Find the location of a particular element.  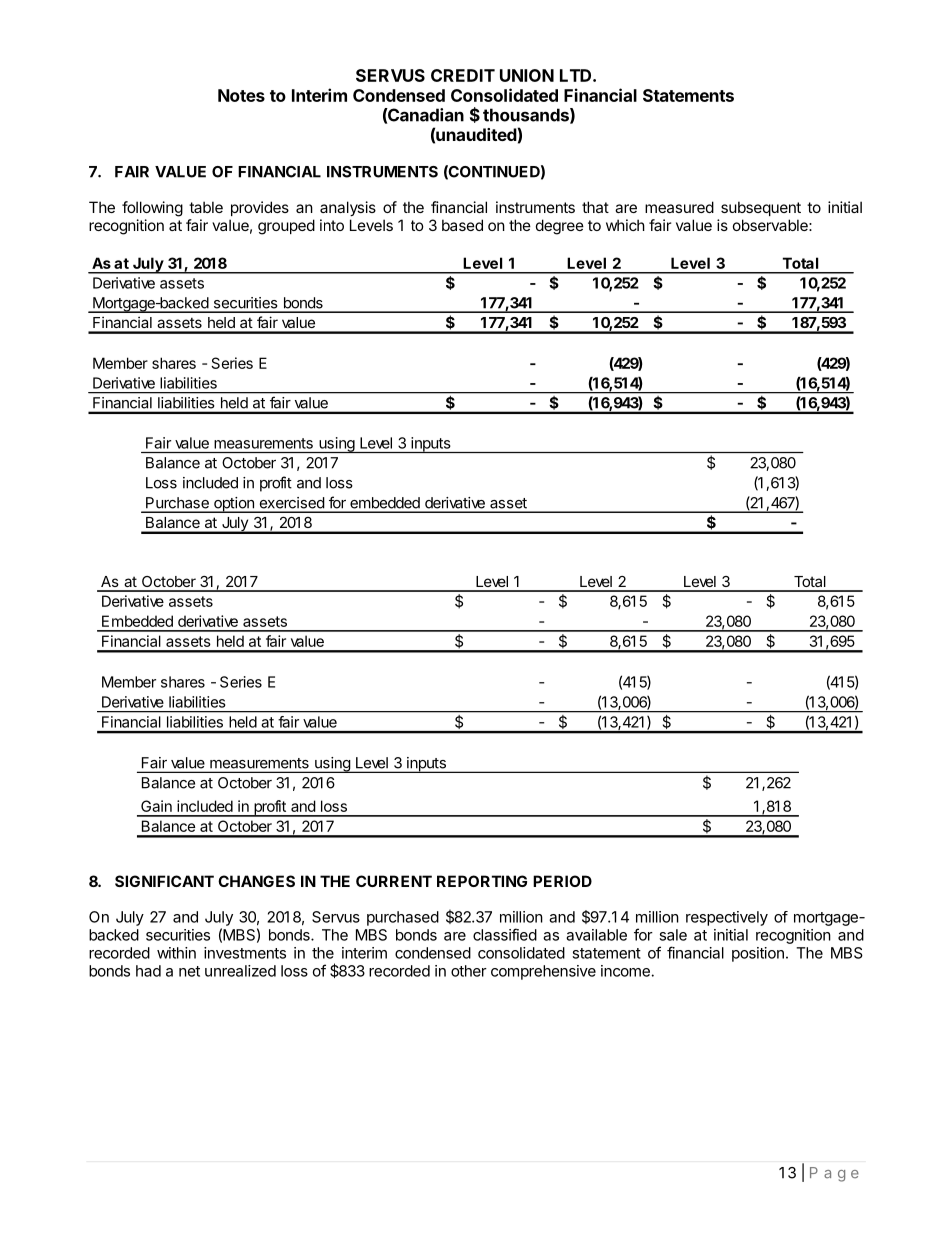

investments is located at coordinates (245, 953).
